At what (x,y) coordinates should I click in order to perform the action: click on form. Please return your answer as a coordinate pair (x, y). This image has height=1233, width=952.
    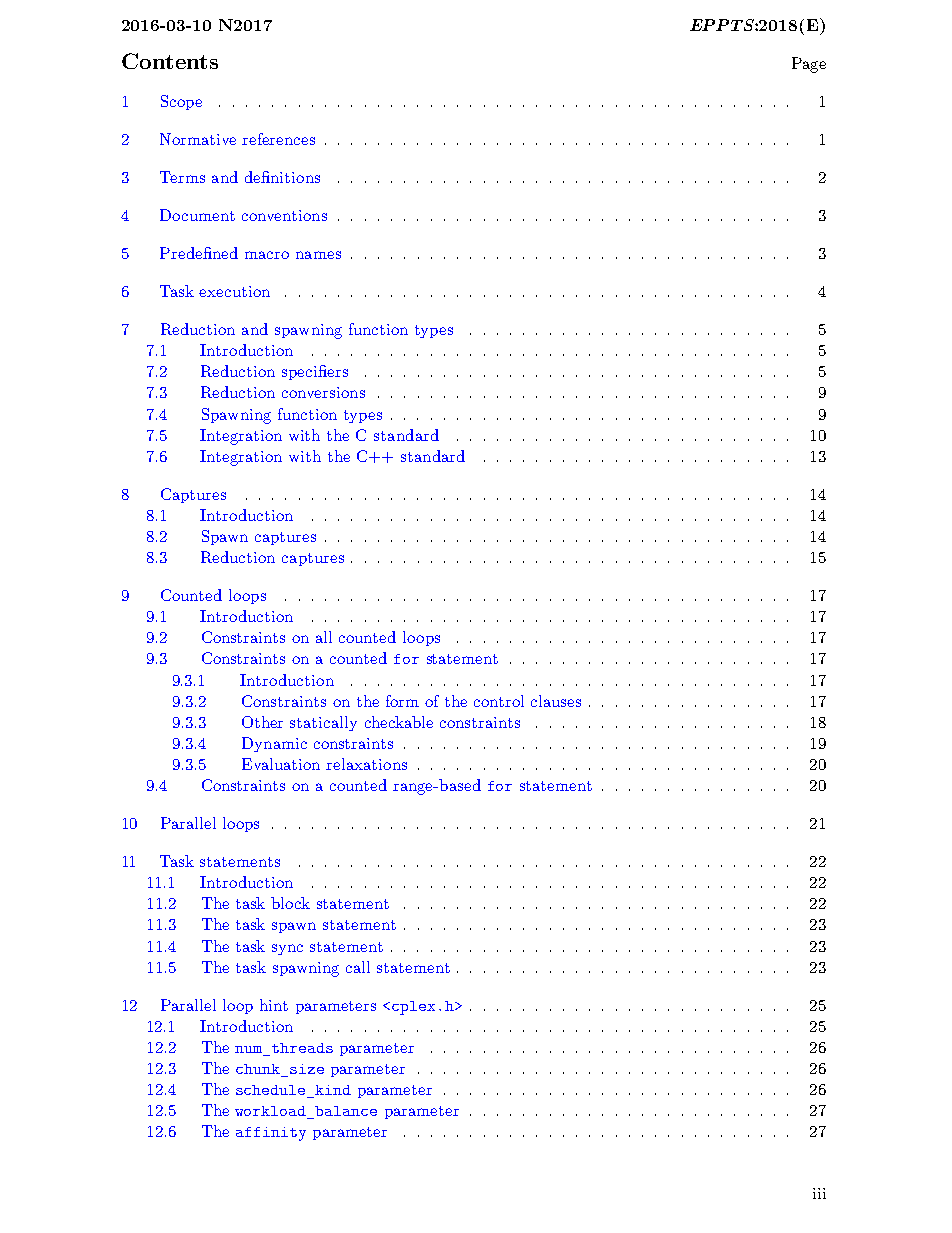
    Looking at the image, I should click on (402, 701).
